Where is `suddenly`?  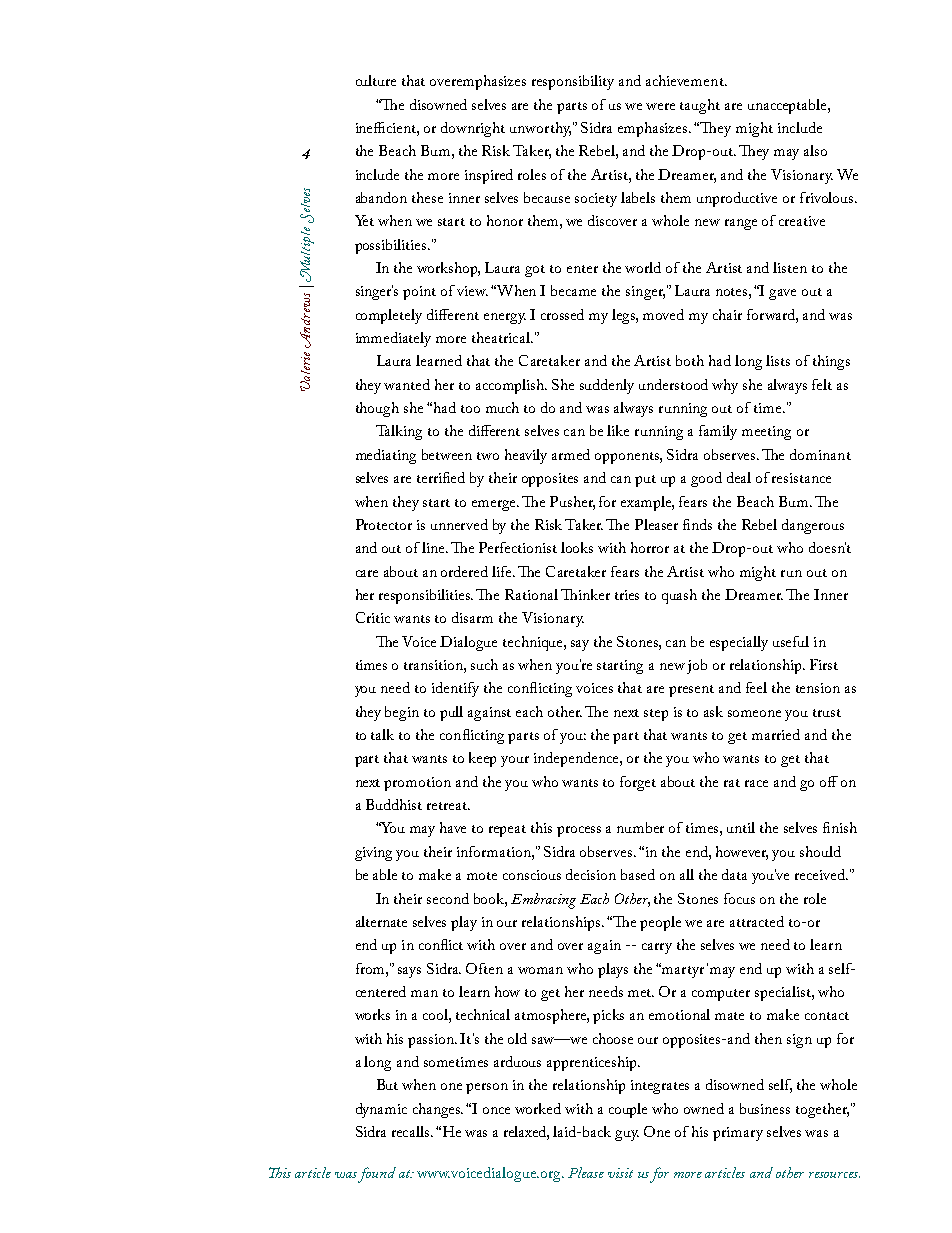
suddenly is located at coordinates (607, 386).
